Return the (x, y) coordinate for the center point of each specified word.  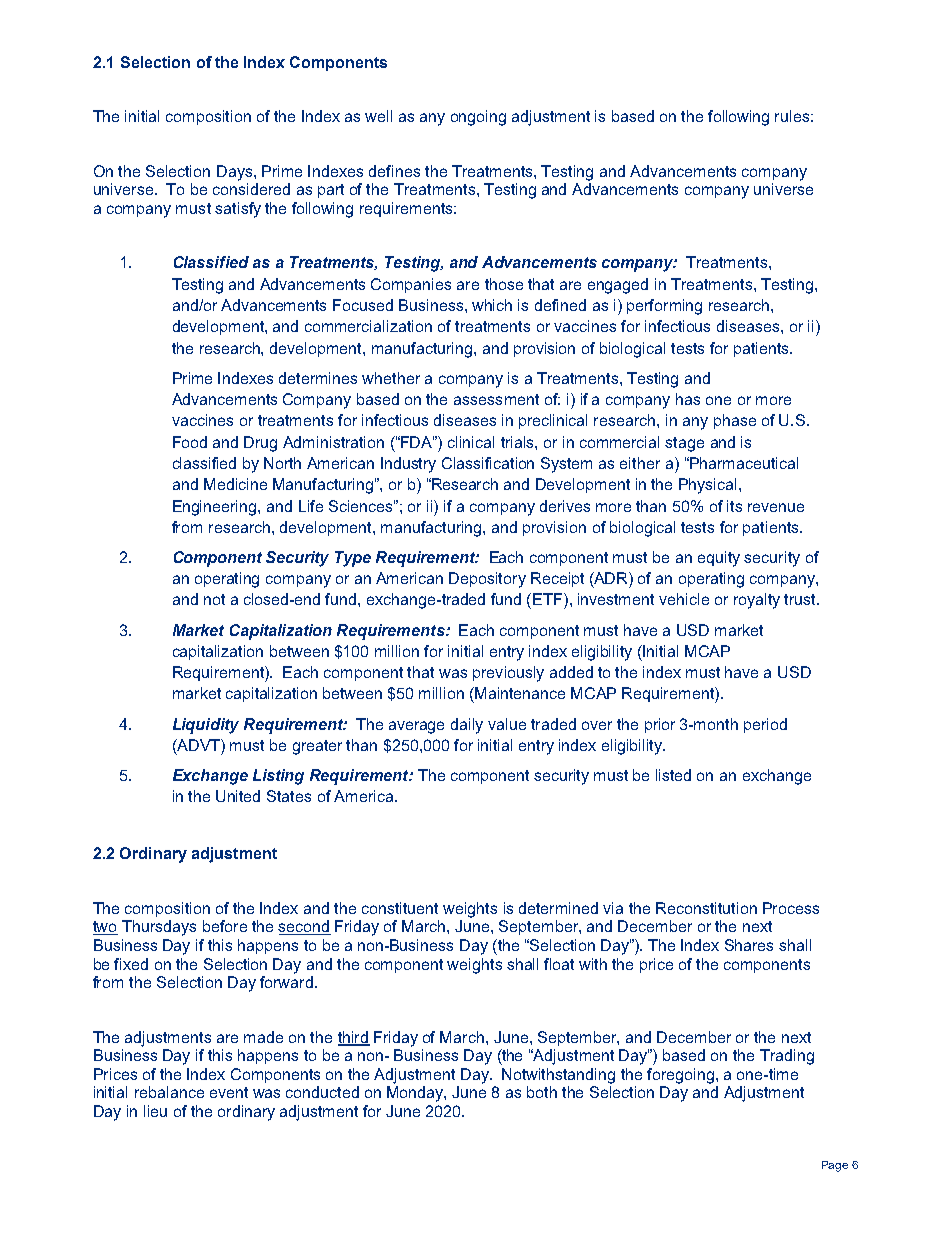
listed (673, 775)
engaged (618, 286)
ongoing (478, 118)
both (542, 1092)
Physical (709, 486)
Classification (488, 463)
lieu (155, 1111)
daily (467, 726)
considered (251, 189)
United (238, 796)
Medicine (235, 484)
